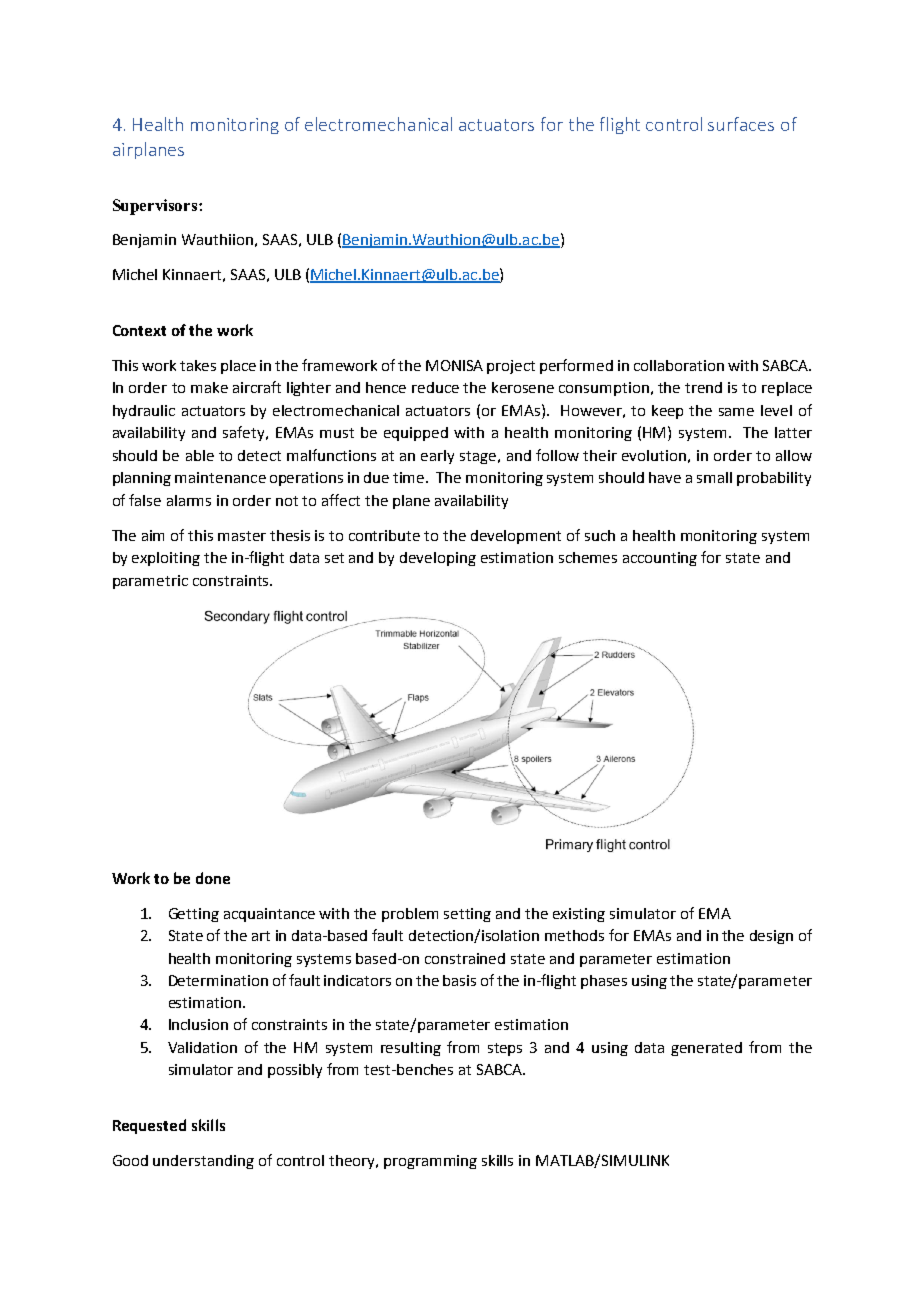 The image size is (924, 1308). What do you see at coordinates (771, 937) in the screenshot?
I see `design` at bounding box center [771, 937].
